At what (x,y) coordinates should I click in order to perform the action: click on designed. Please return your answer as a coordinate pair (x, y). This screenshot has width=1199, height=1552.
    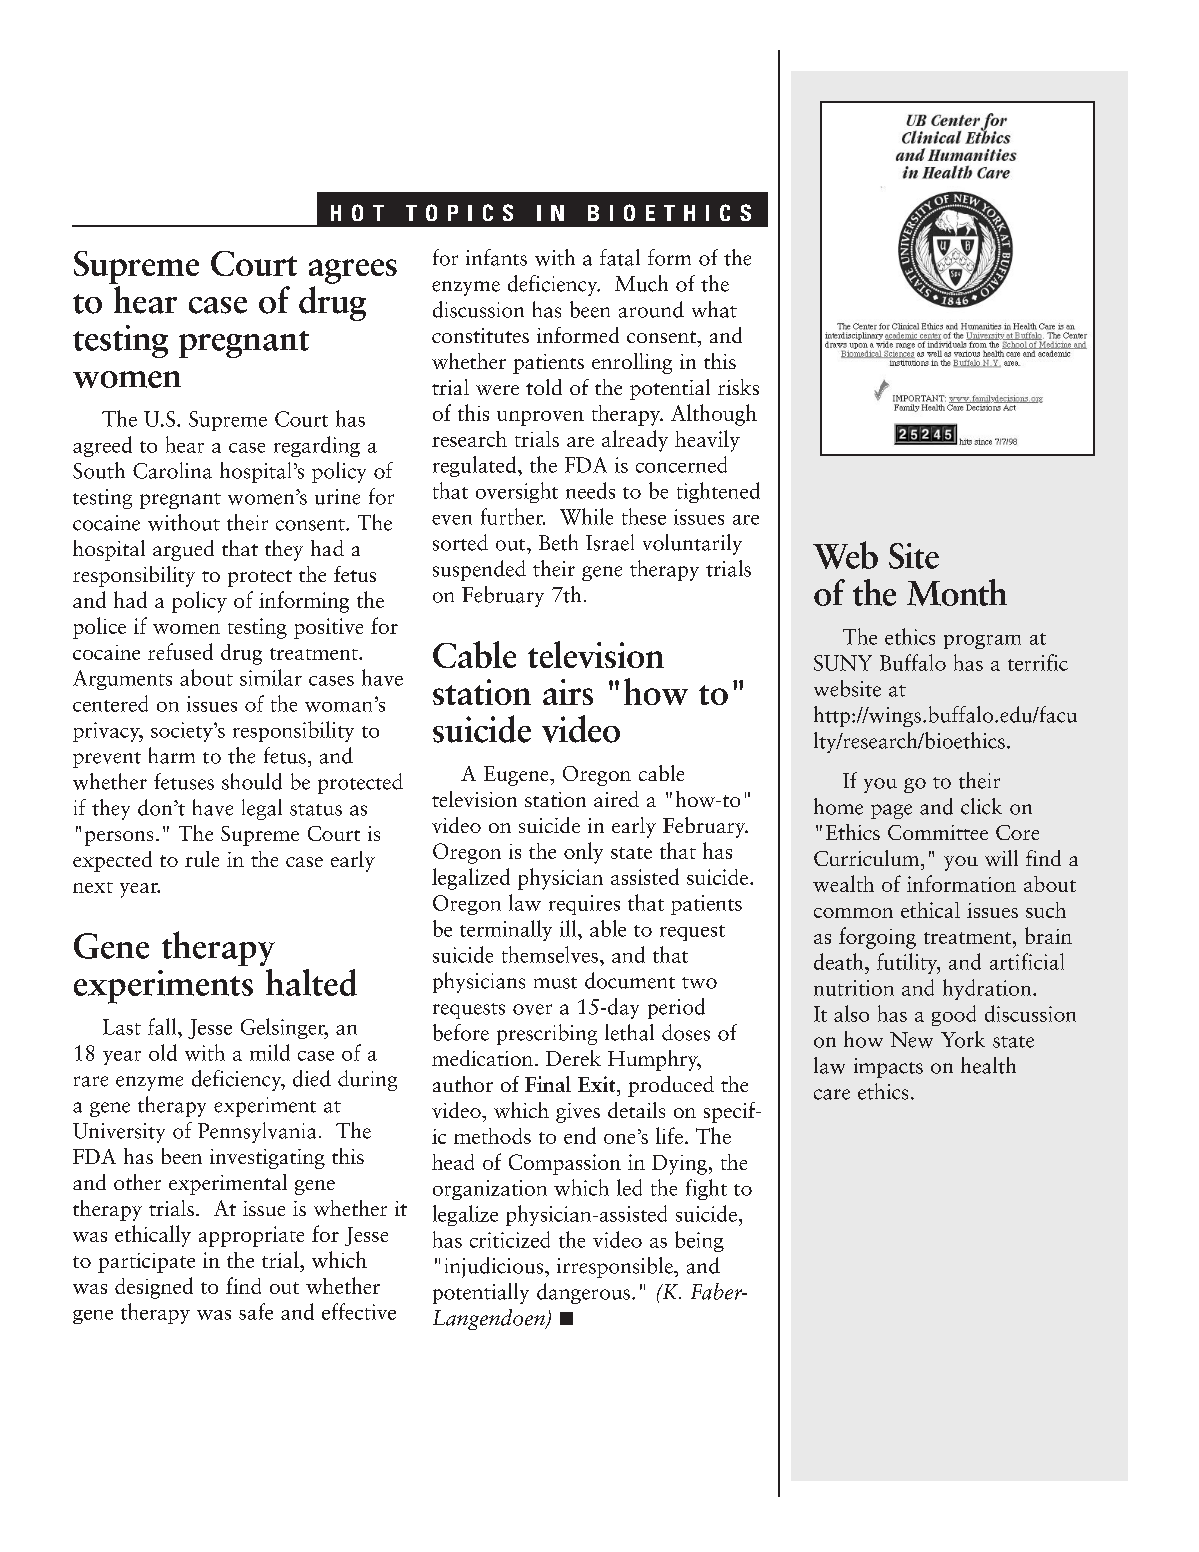
    Looking at the image, I should click on (154, 1288).
